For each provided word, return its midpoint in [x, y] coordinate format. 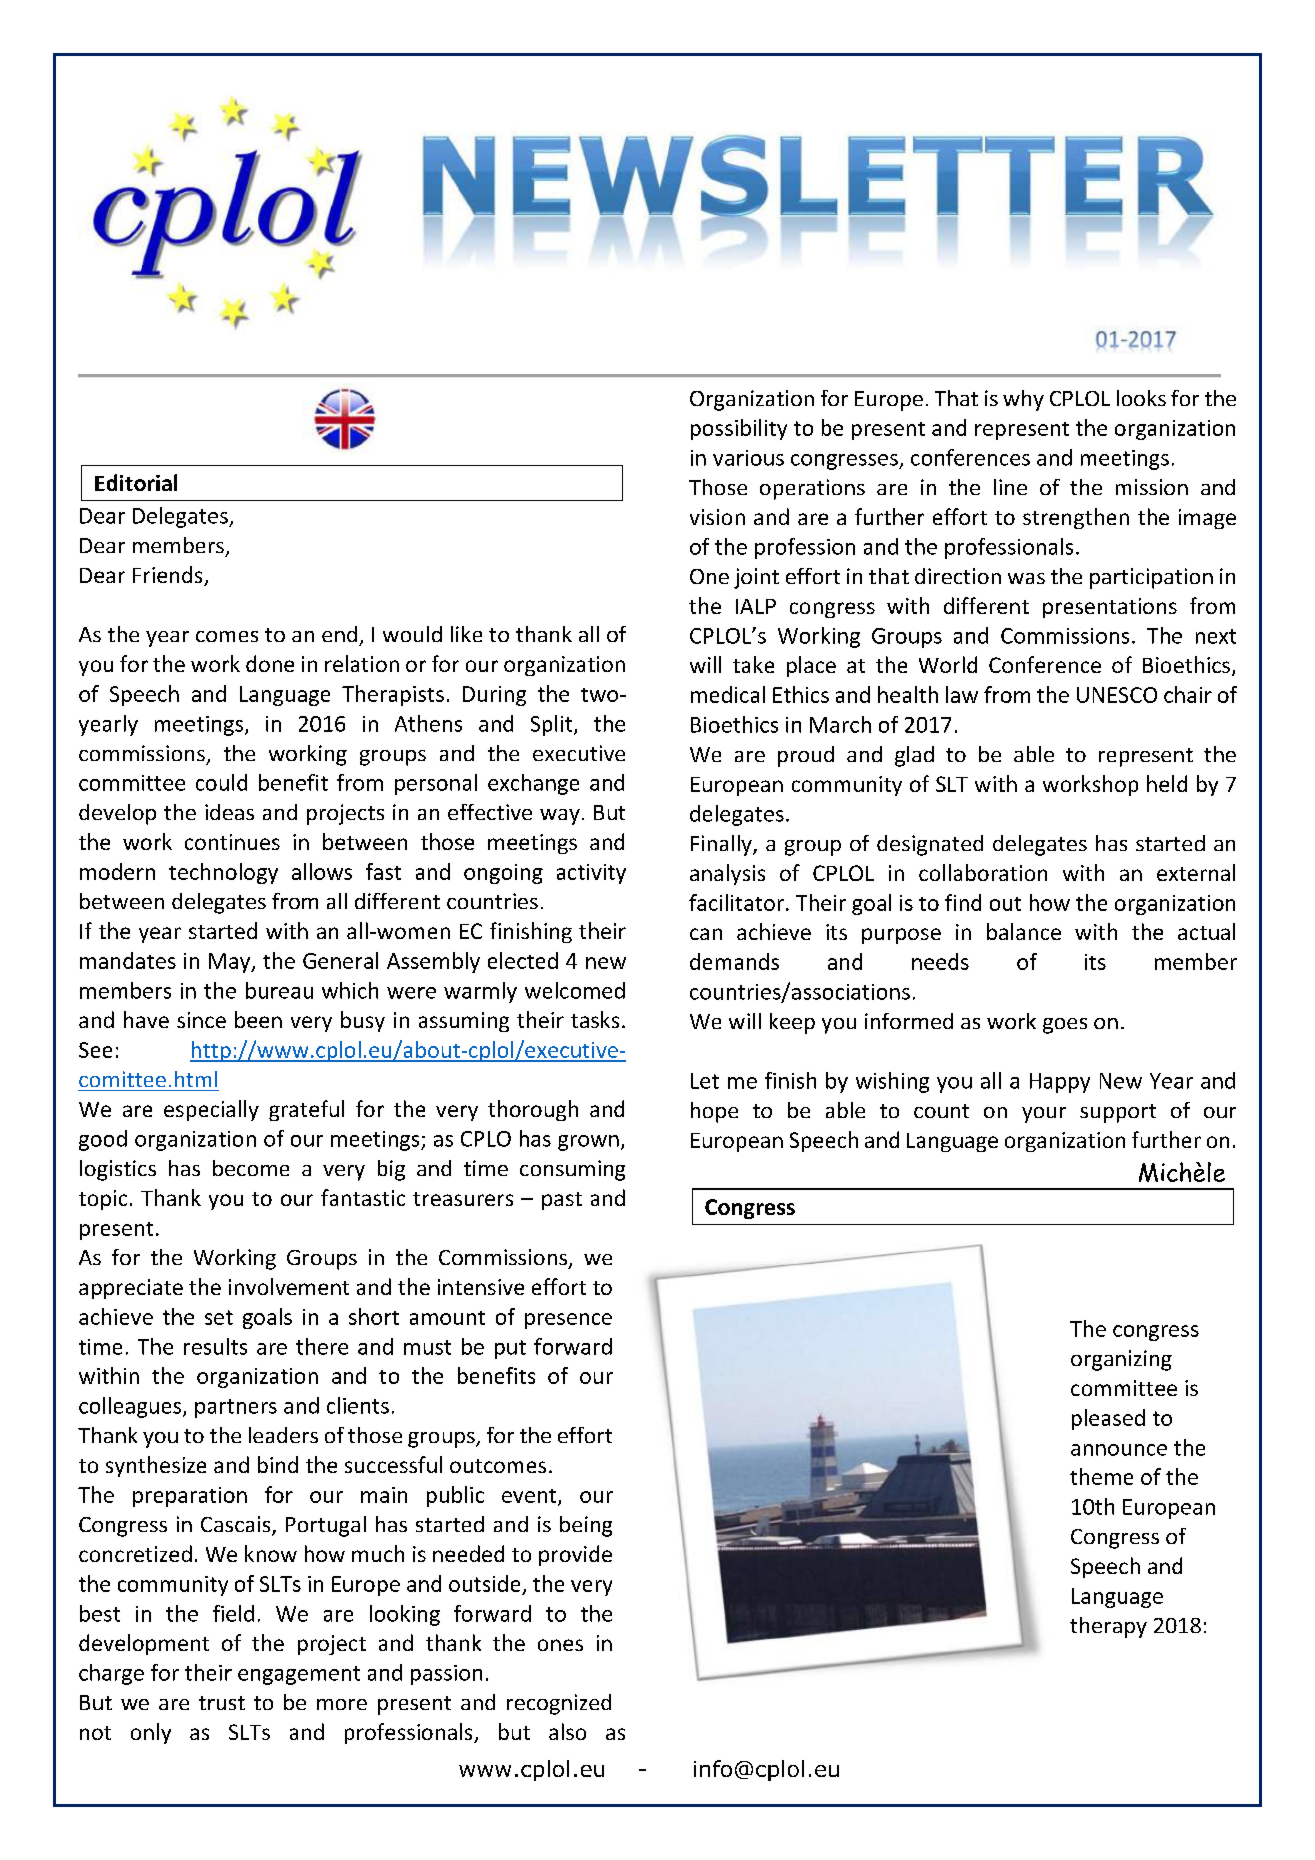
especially [211, 1110]
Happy [1060, 1083]
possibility [739, 429]
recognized [559, 1704]
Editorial [136, 482]
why [1023, 400]
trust [222, 1703]
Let [705, 1081]
